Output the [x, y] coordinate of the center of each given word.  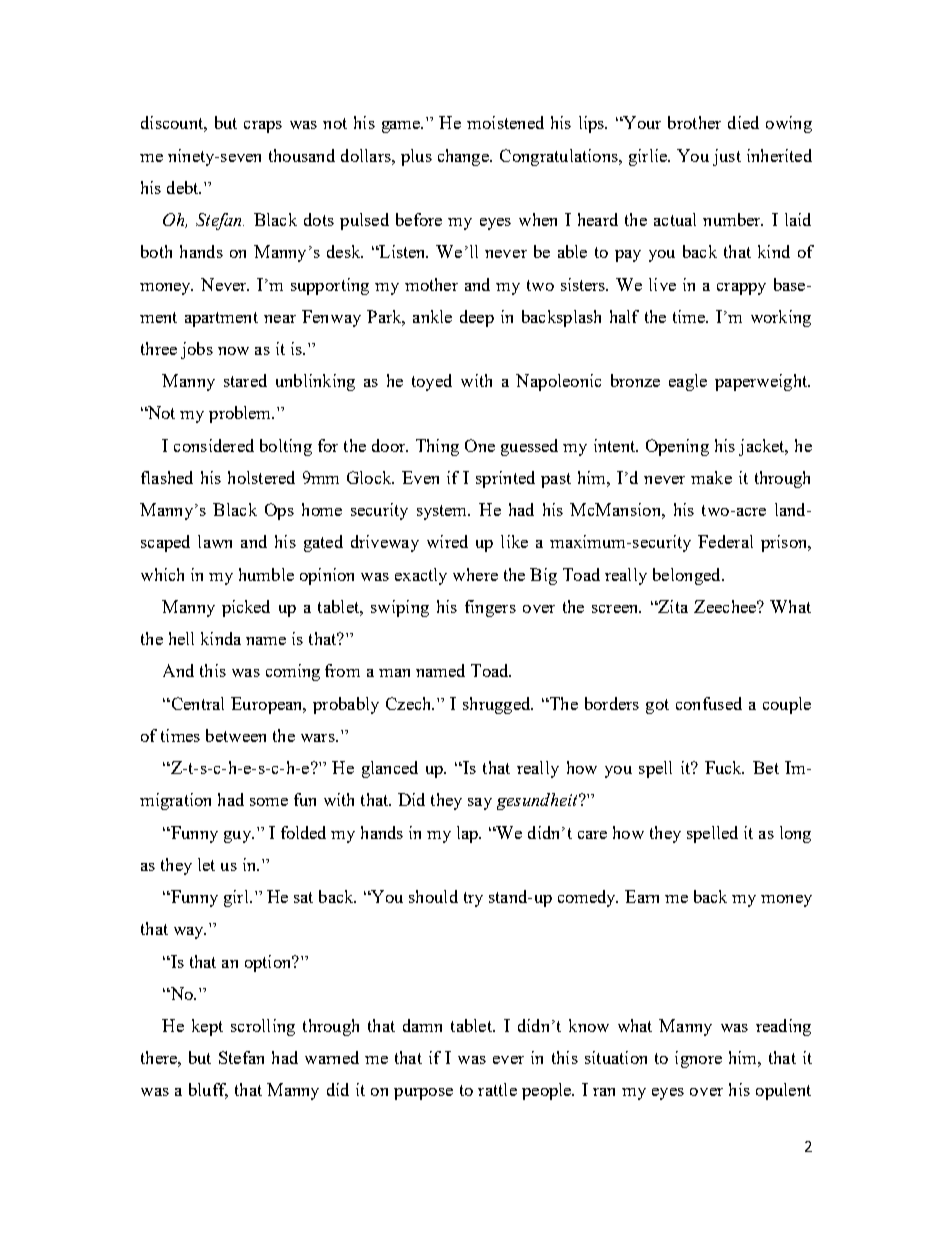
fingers [490, 608]
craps [263, 127]
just [727, 157]
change [464, 157]
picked [246, 608]
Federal [725, 541]
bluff [208, 1091]
